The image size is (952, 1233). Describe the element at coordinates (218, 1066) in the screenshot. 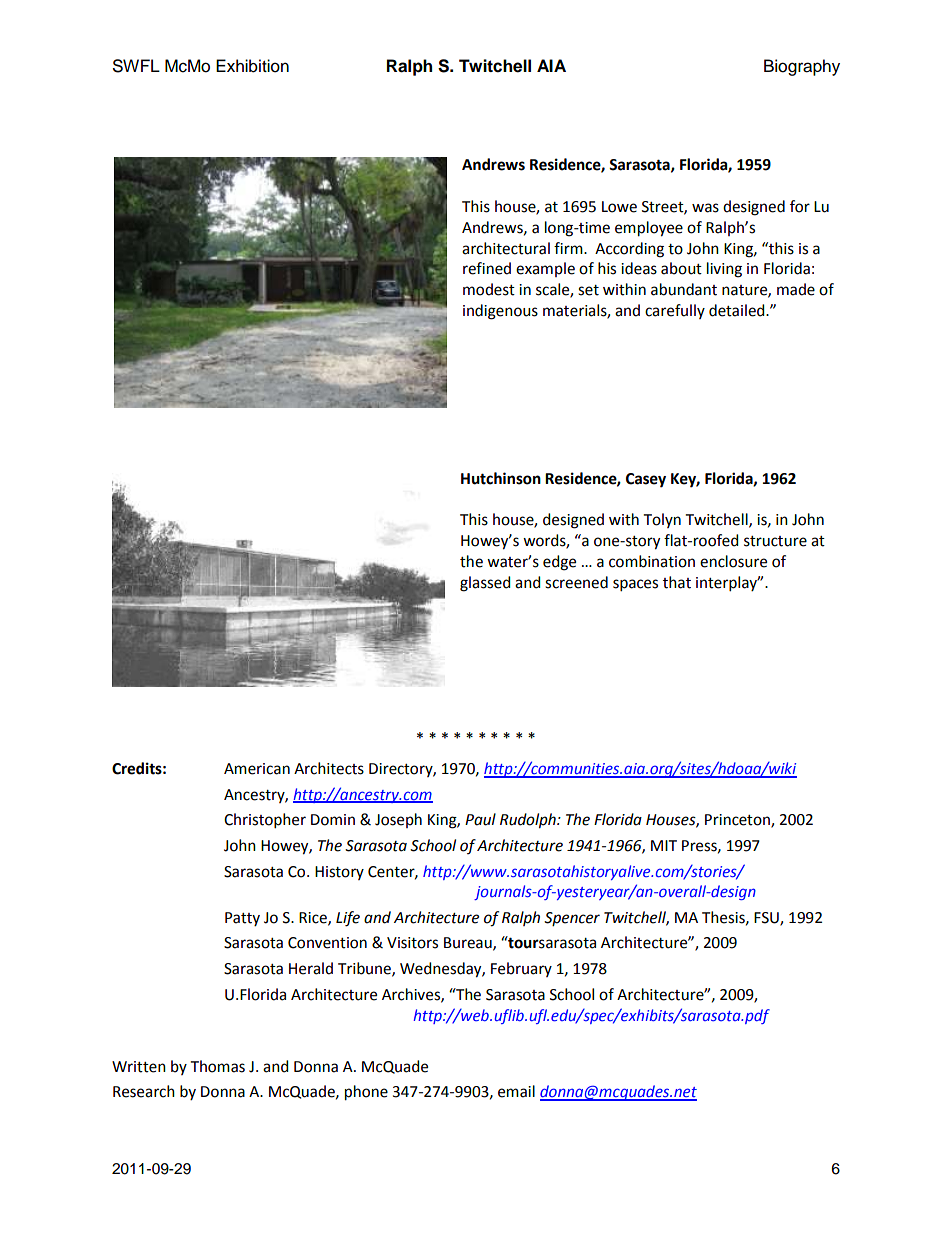

I see `Thomas` at that location.
